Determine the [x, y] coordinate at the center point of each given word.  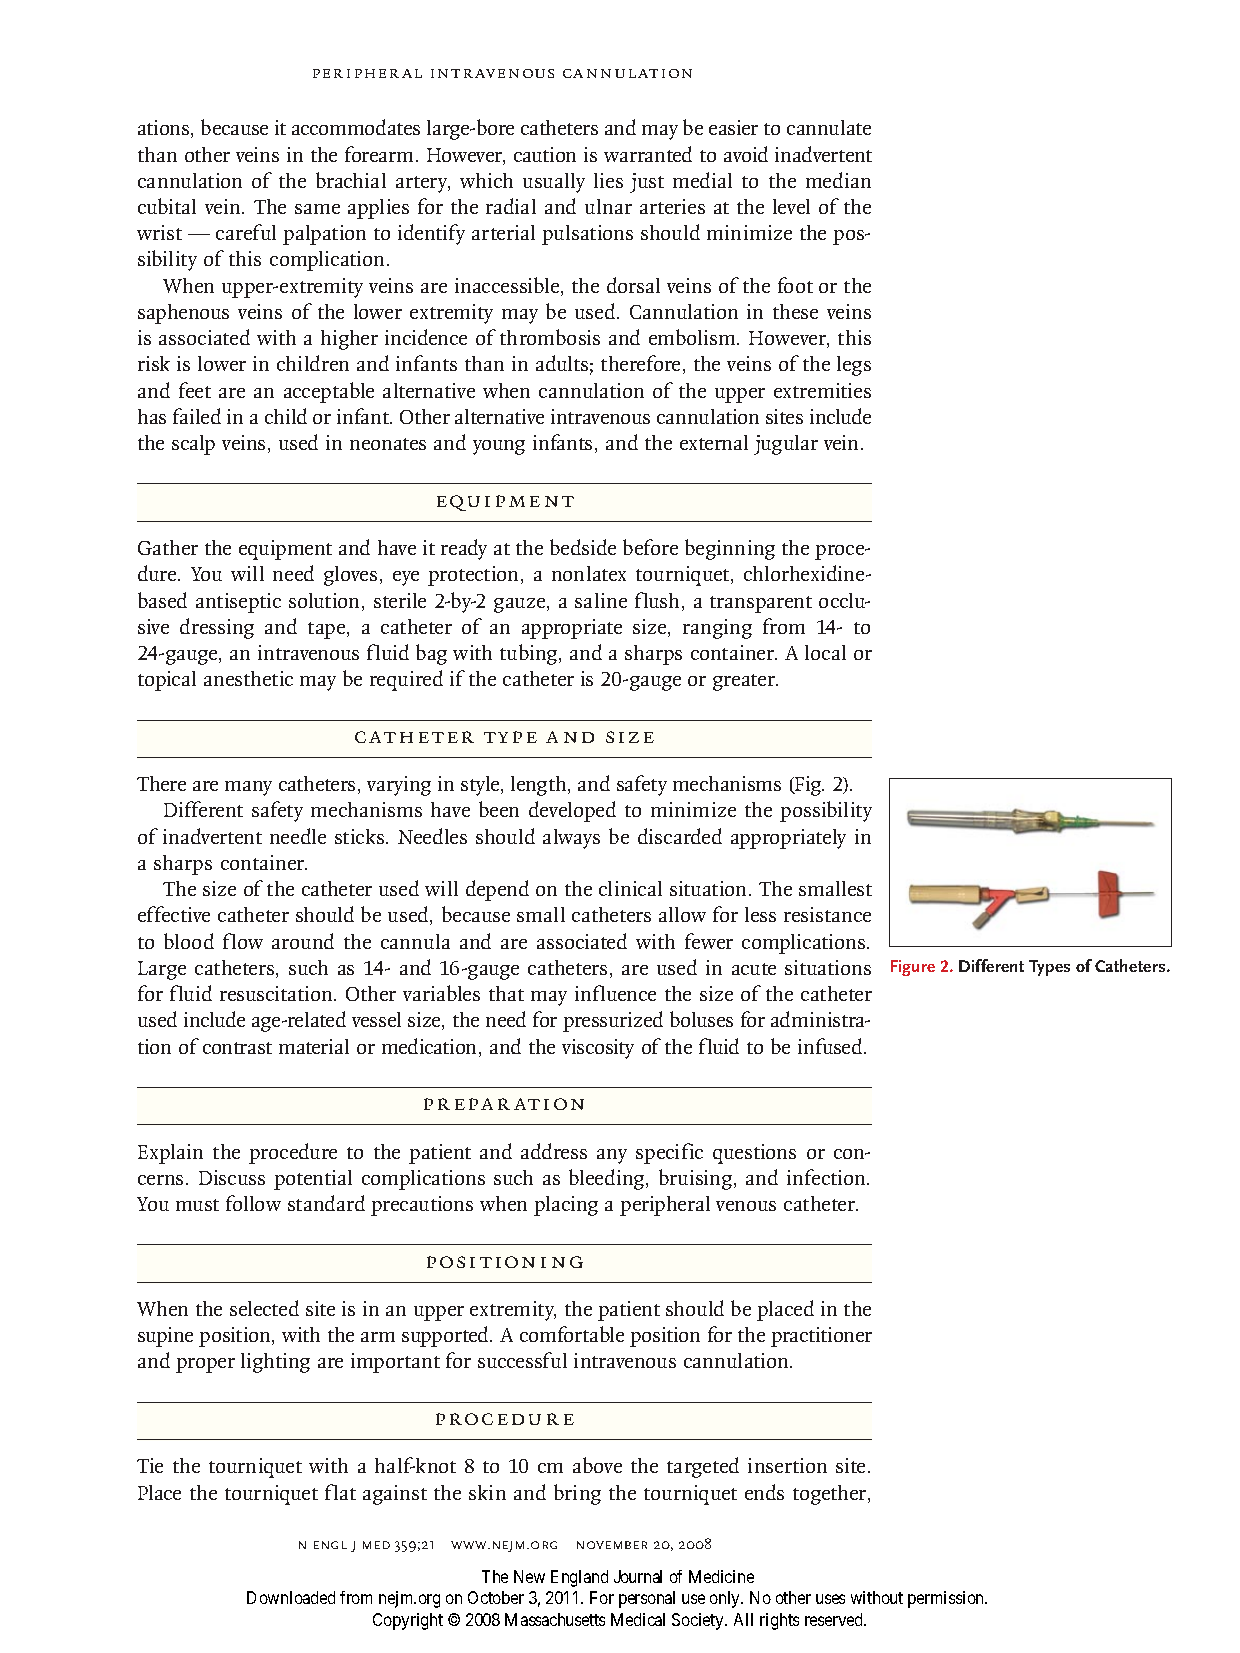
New [529, 1576]
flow [243, 941]
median [838, 180]
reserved [835, 1619]
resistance [827, 914]
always [571, 839]
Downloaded [291, 1597]
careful [246, 232]
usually [554, 183]
